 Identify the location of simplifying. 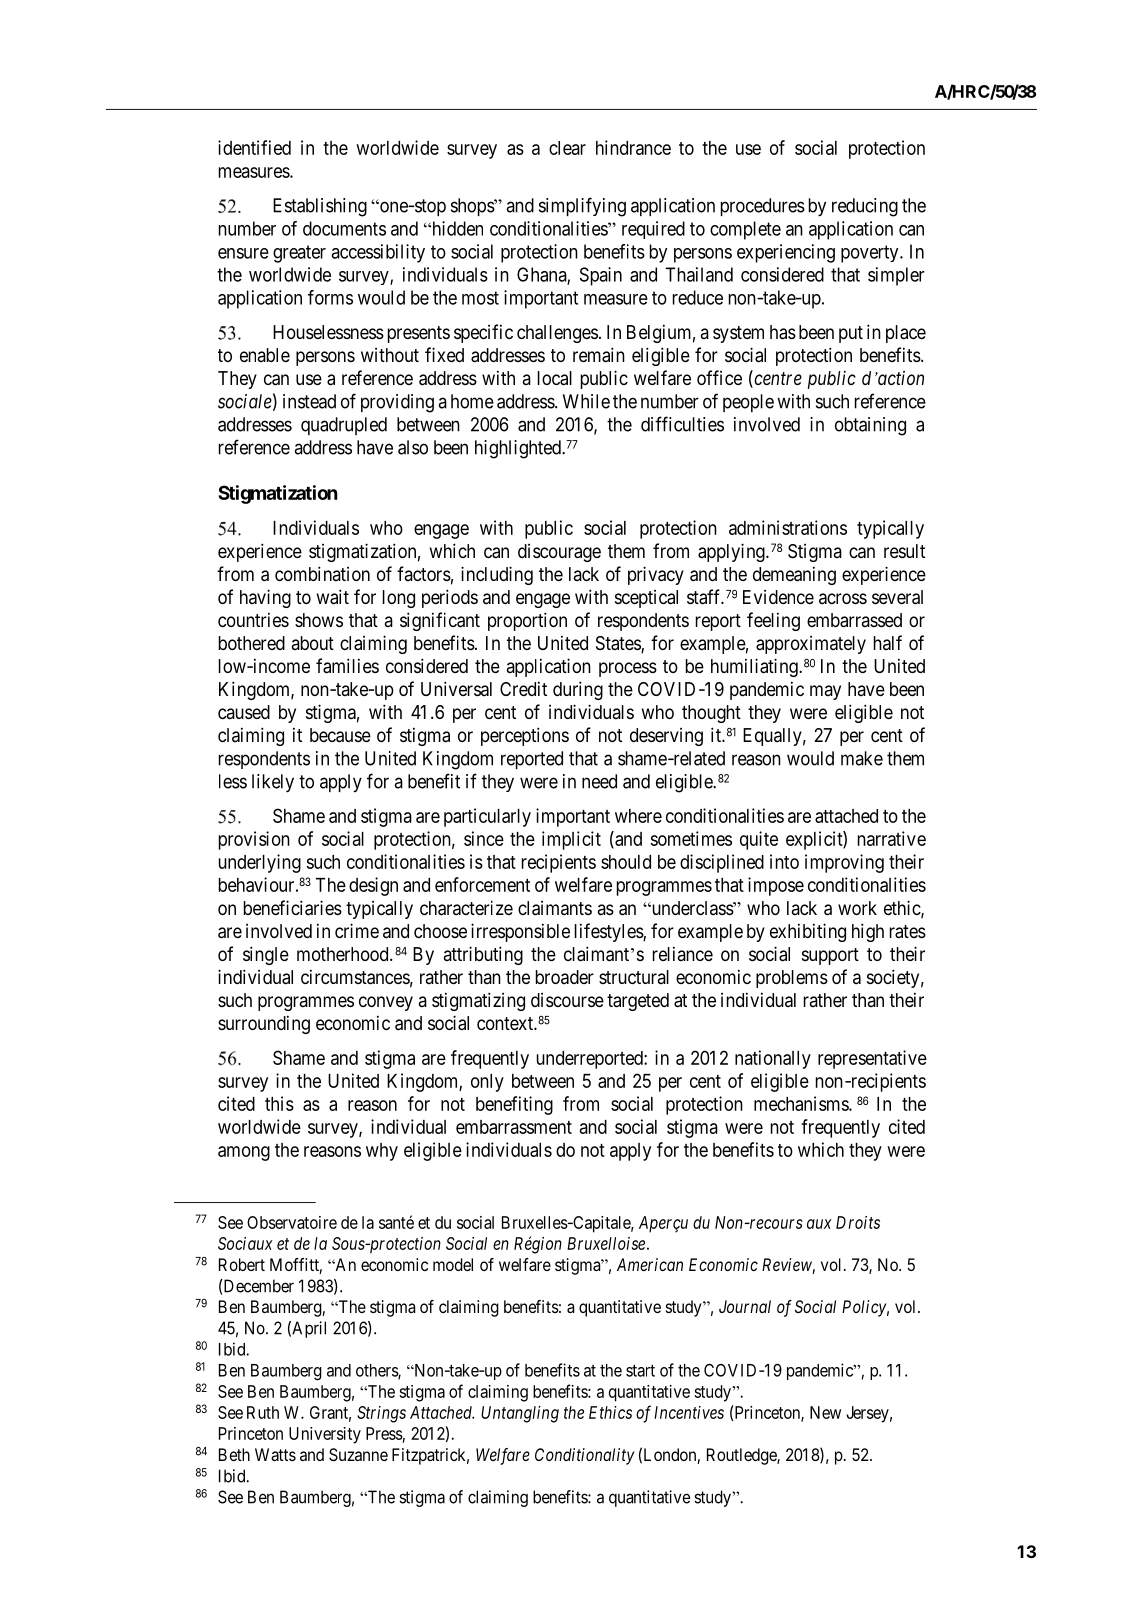
(582, 207).
